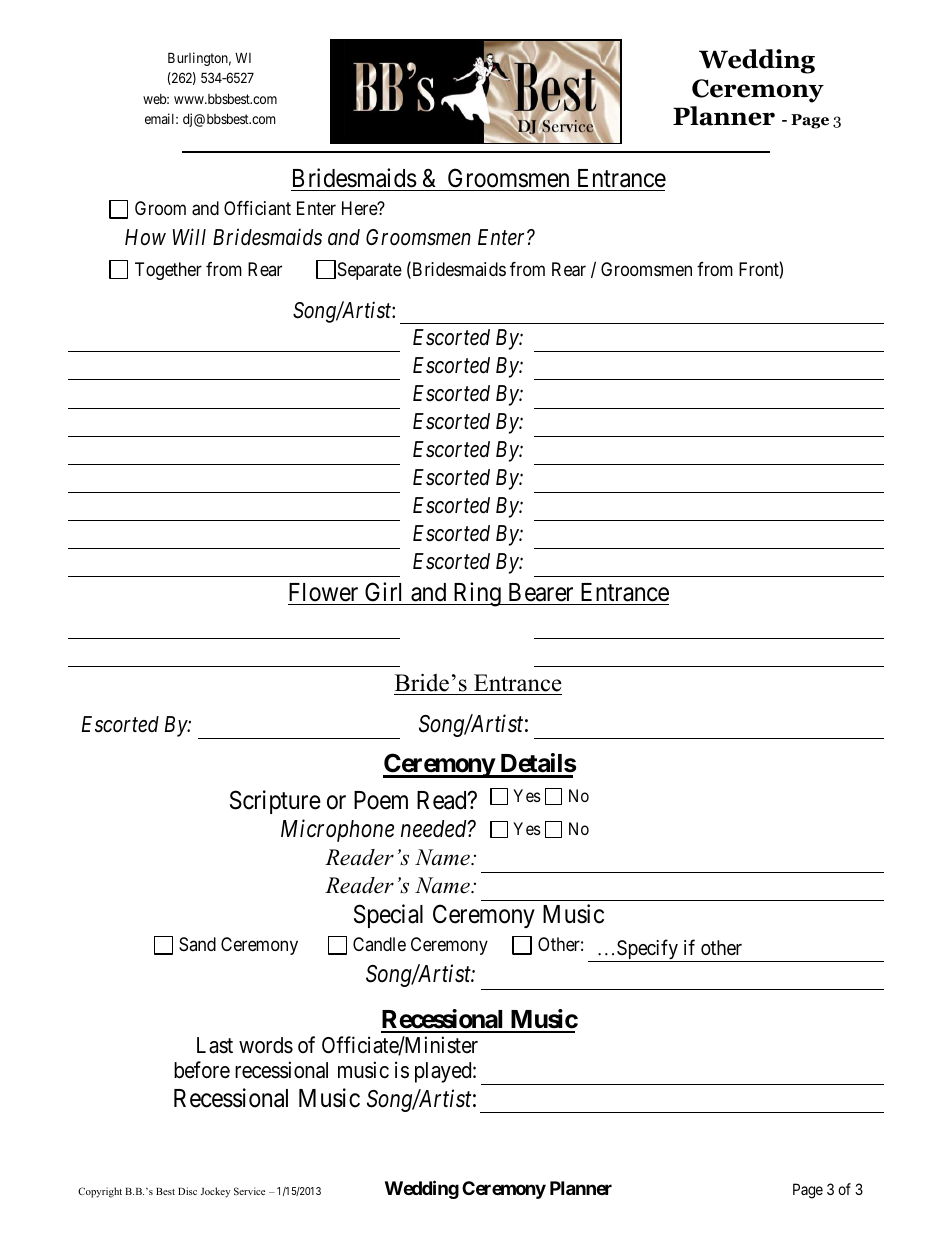  What do you see at coordinates (323, 592) in the screenshot?
I see `Flower` at bounding box center [323, 592].
